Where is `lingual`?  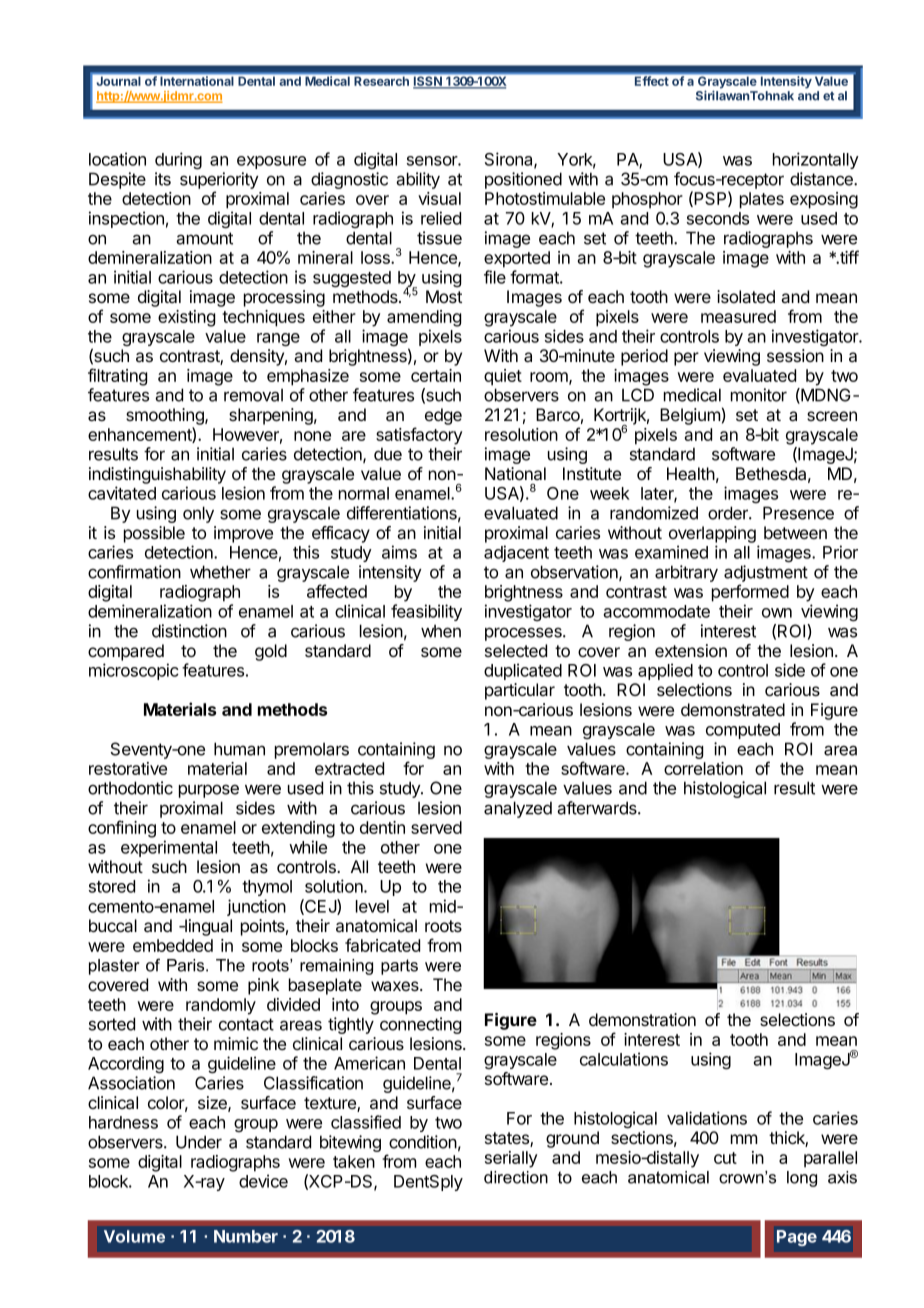
lingual is located at coordinates (207, 927).
